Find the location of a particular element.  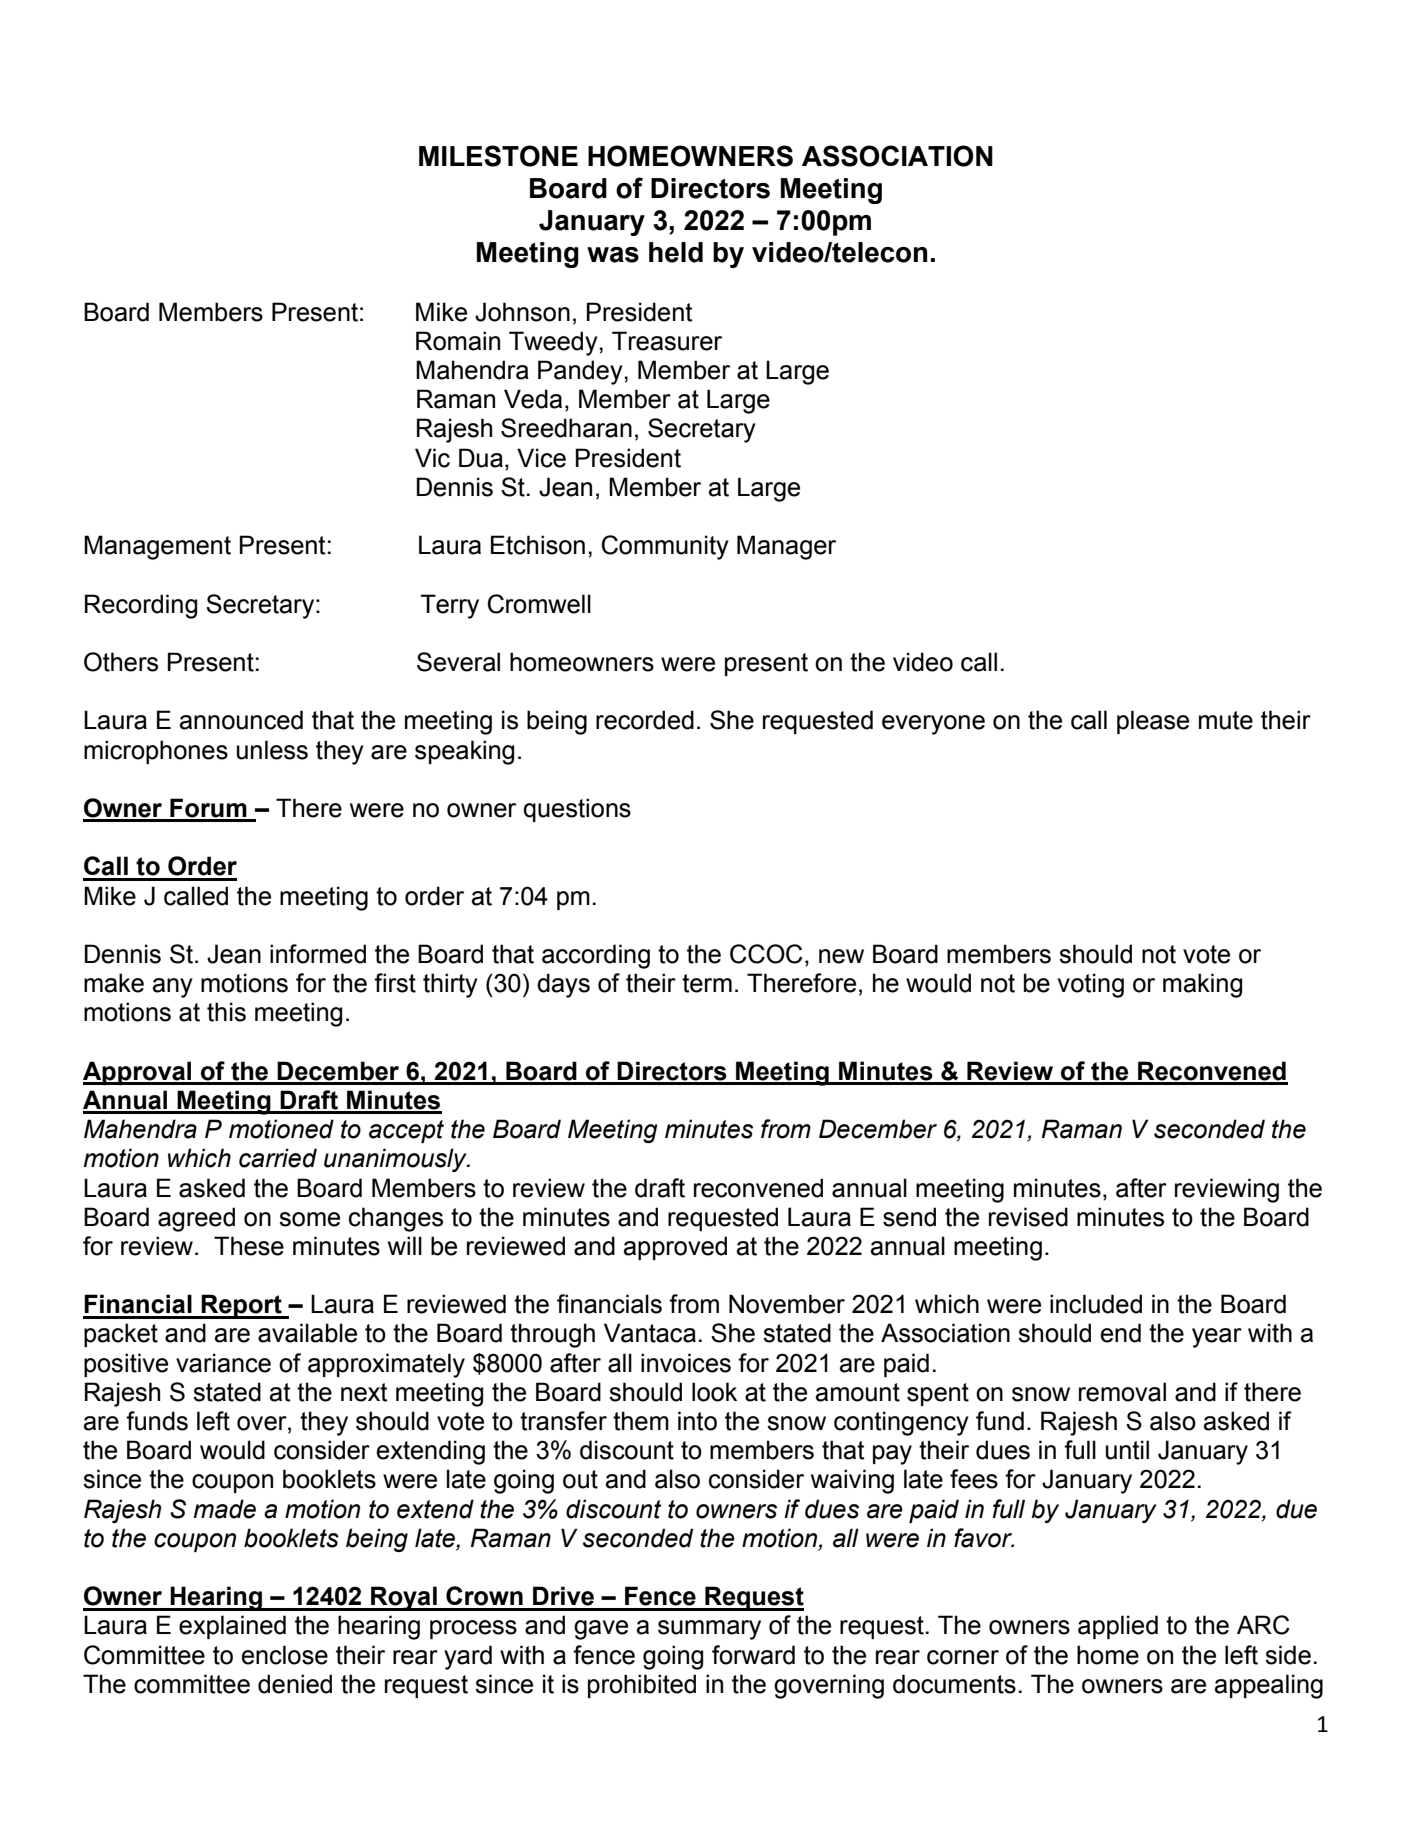

explained is located at coordinates (232, 1627).
